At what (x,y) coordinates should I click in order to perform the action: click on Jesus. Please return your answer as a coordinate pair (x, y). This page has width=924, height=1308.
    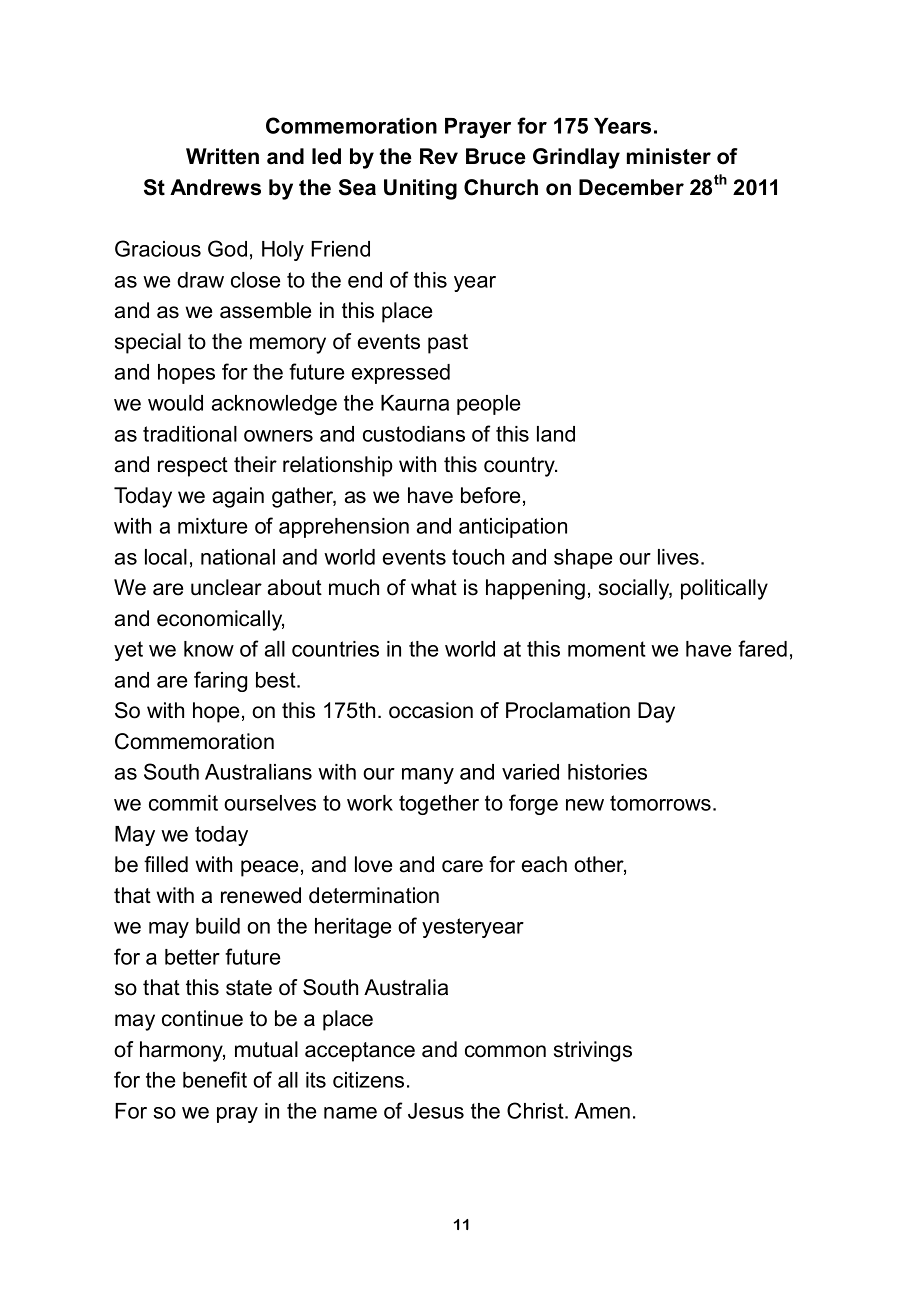
    Looking at the image, I should click on (436, 1111).
